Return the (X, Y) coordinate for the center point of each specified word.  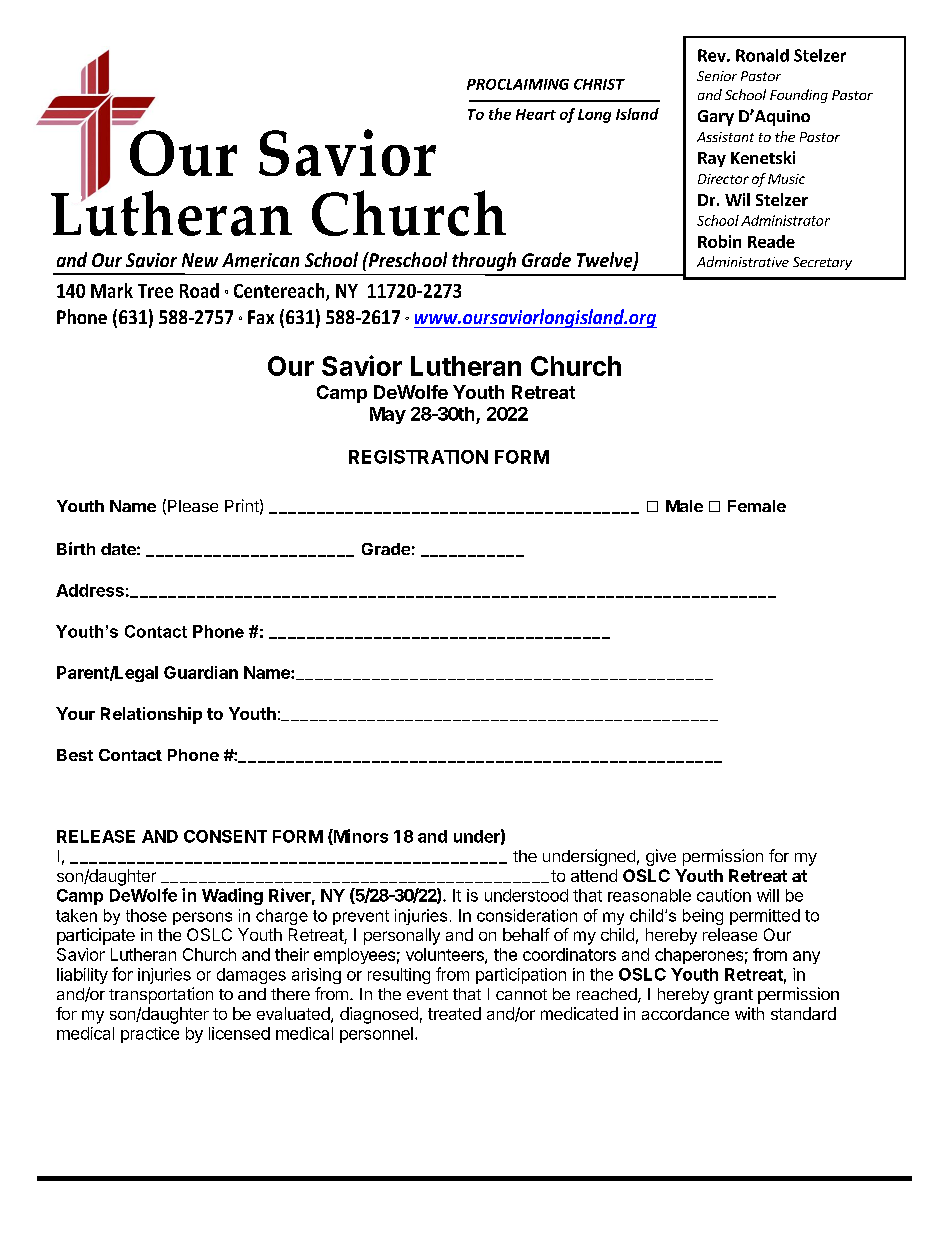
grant (733, 996)
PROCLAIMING (518, 84)
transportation (161, 995)
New (200, 260)
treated (454, 1013)
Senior (717, 76)
